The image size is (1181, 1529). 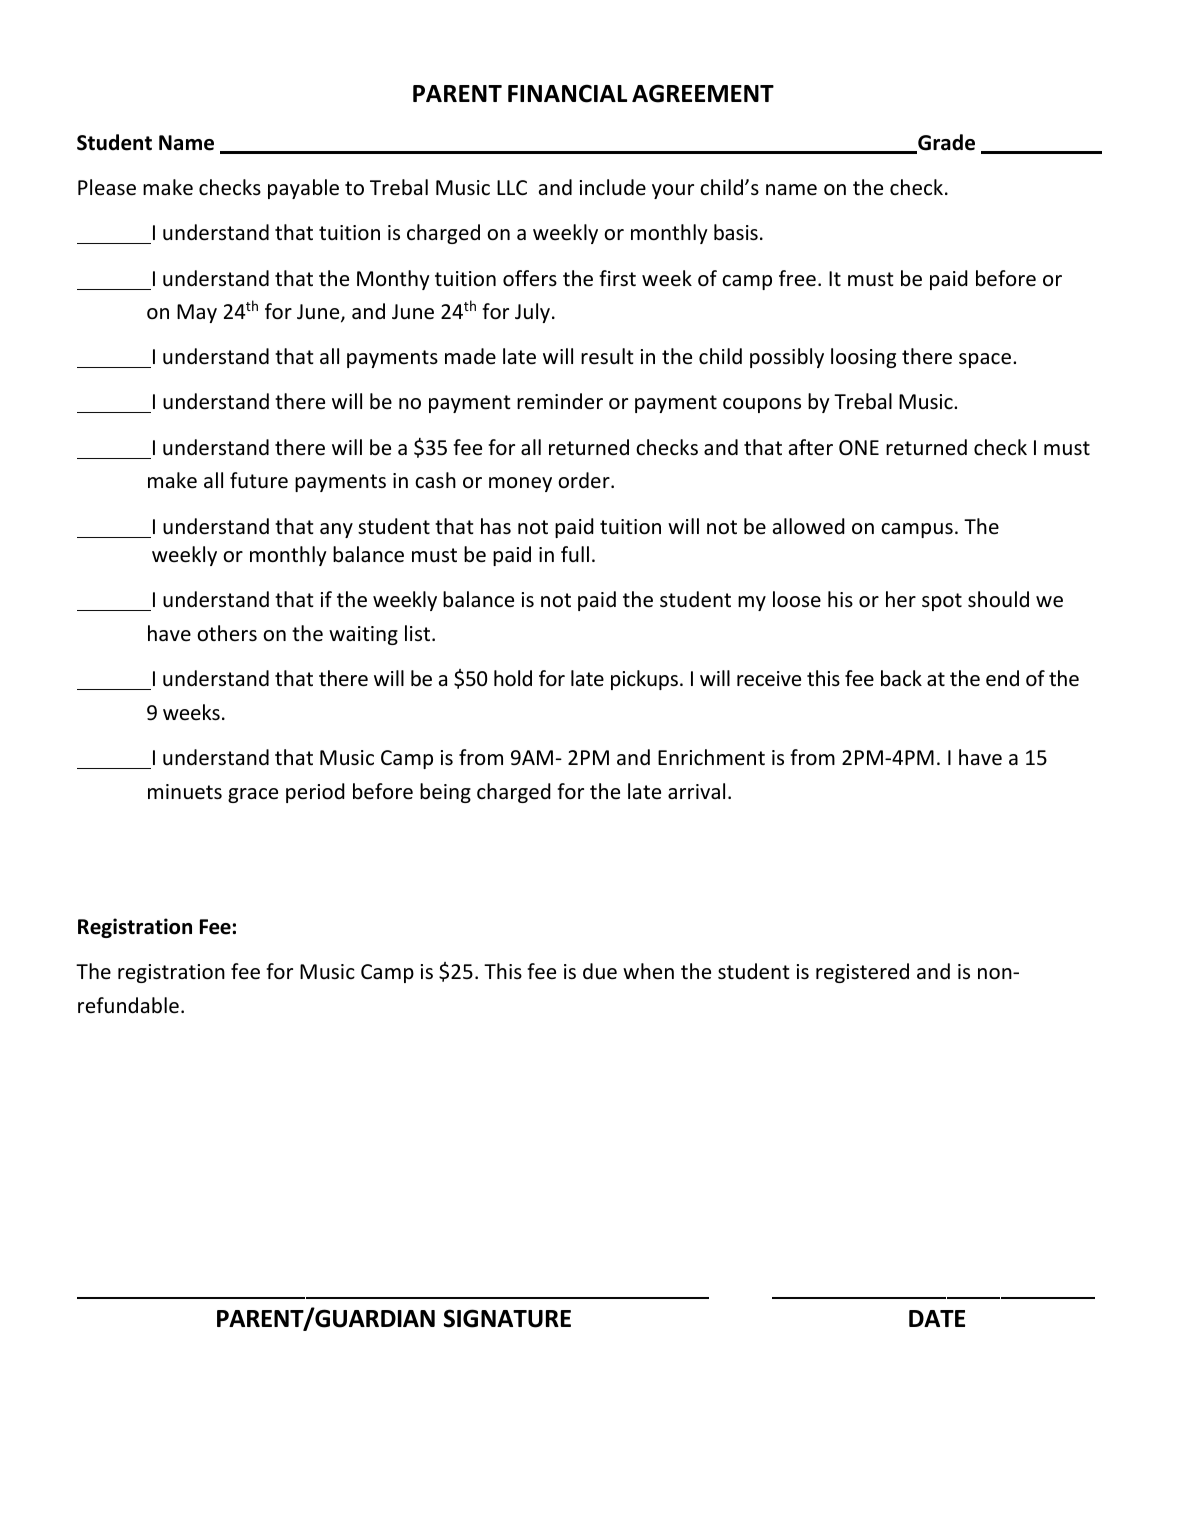 What do you see at coordinates (600, 971) in the document?
I see `due` at bounding box center [600, 971].
